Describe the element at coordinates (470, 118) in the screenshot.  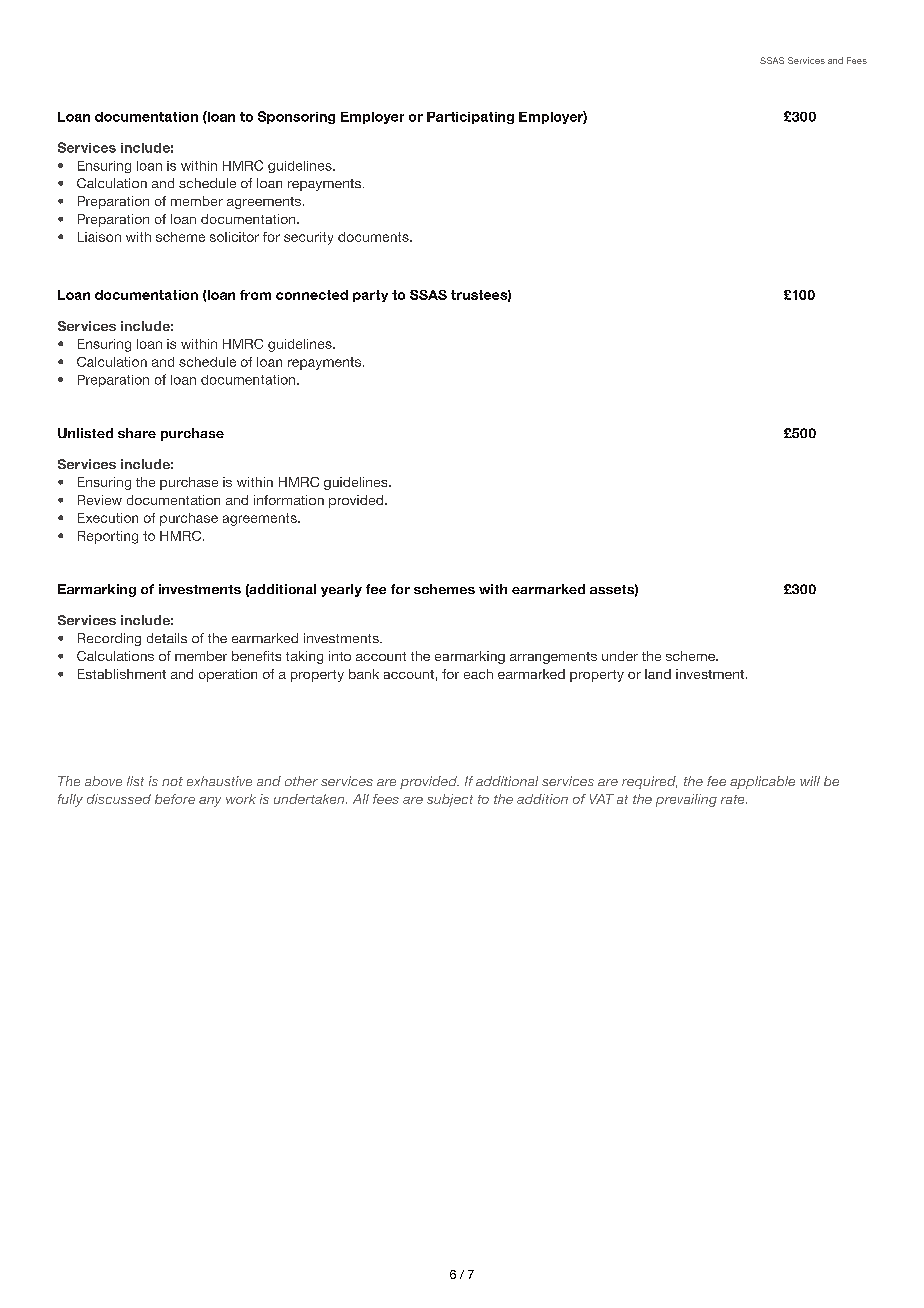
I see `Participating` at that location.
